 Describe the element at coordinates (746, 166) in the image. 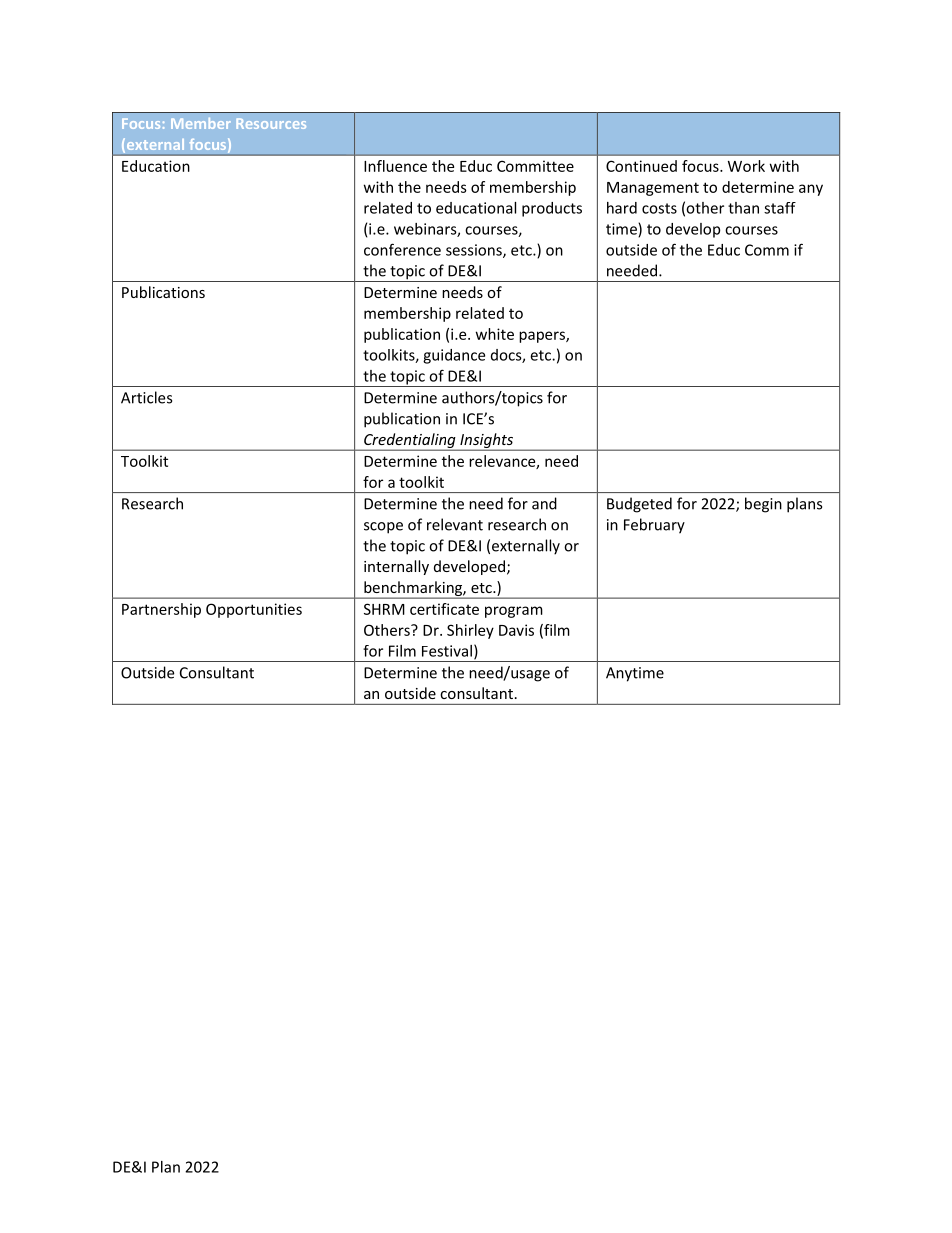

I see `Work` at that location.
